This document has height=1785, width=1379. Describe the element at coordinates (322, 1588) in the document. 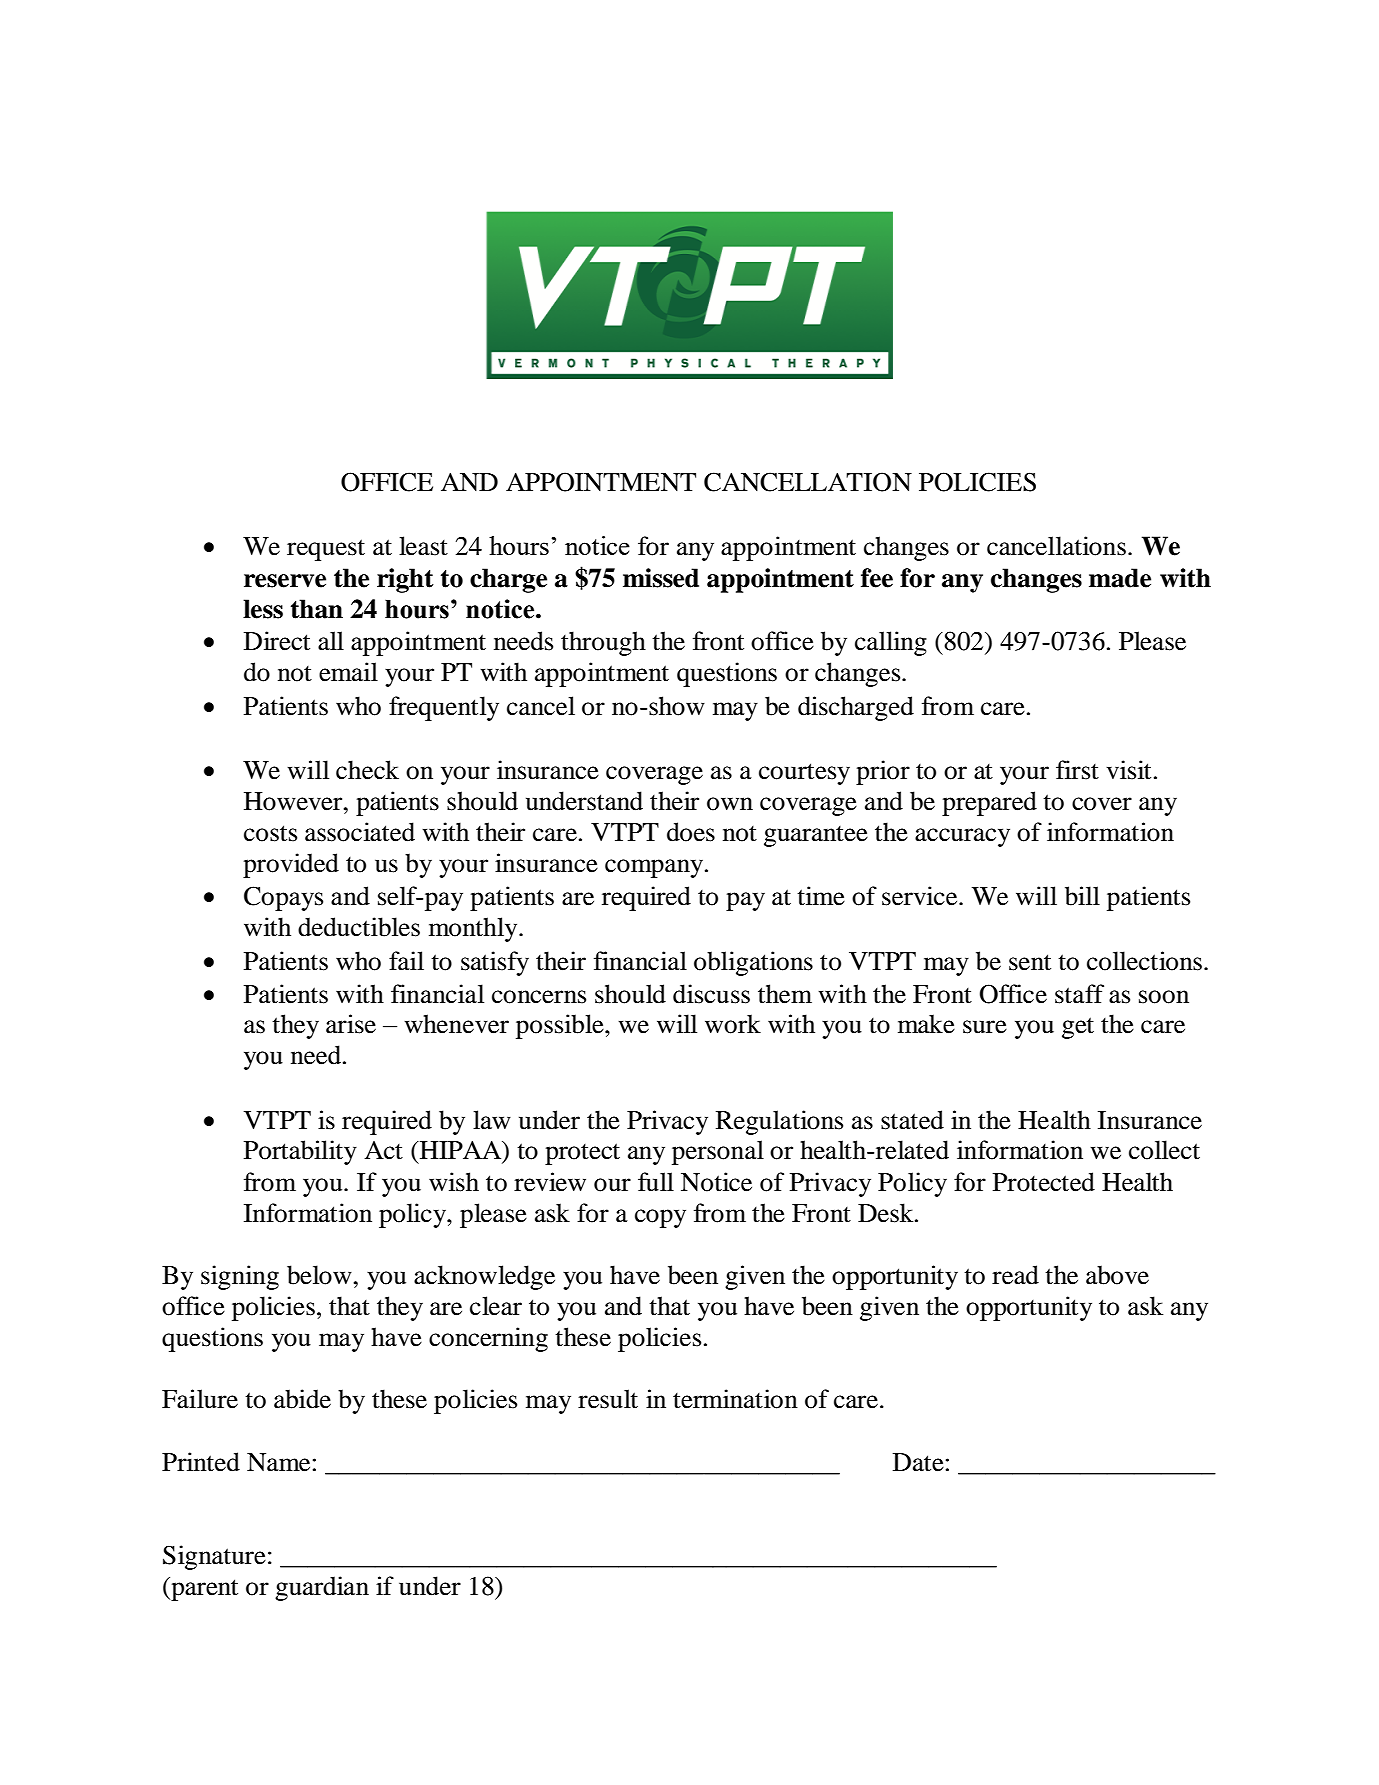

I see `guardian` at that location.
